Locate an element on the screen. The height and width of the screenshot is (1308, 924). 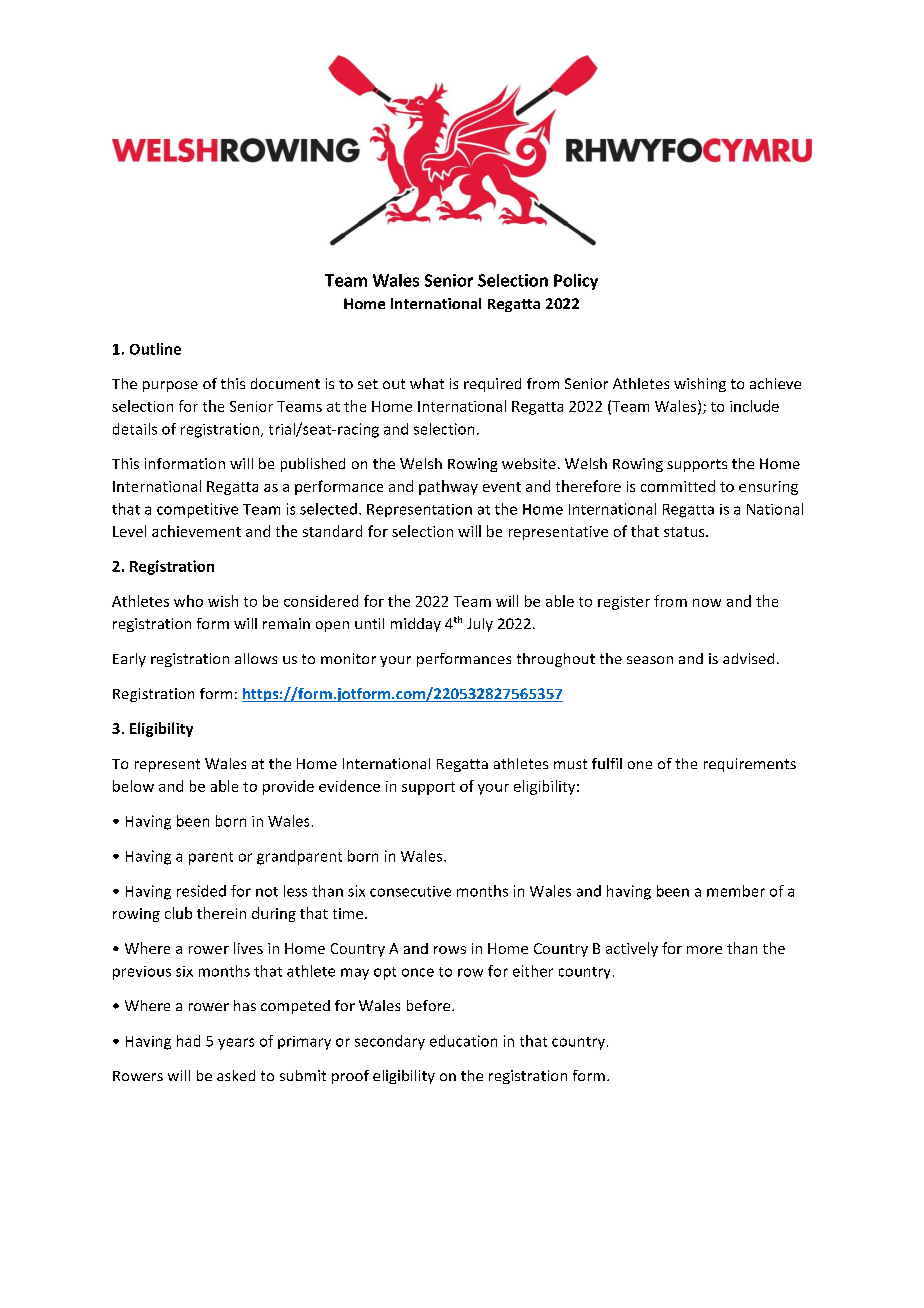
Policy is located at coordinates (576, 282).
